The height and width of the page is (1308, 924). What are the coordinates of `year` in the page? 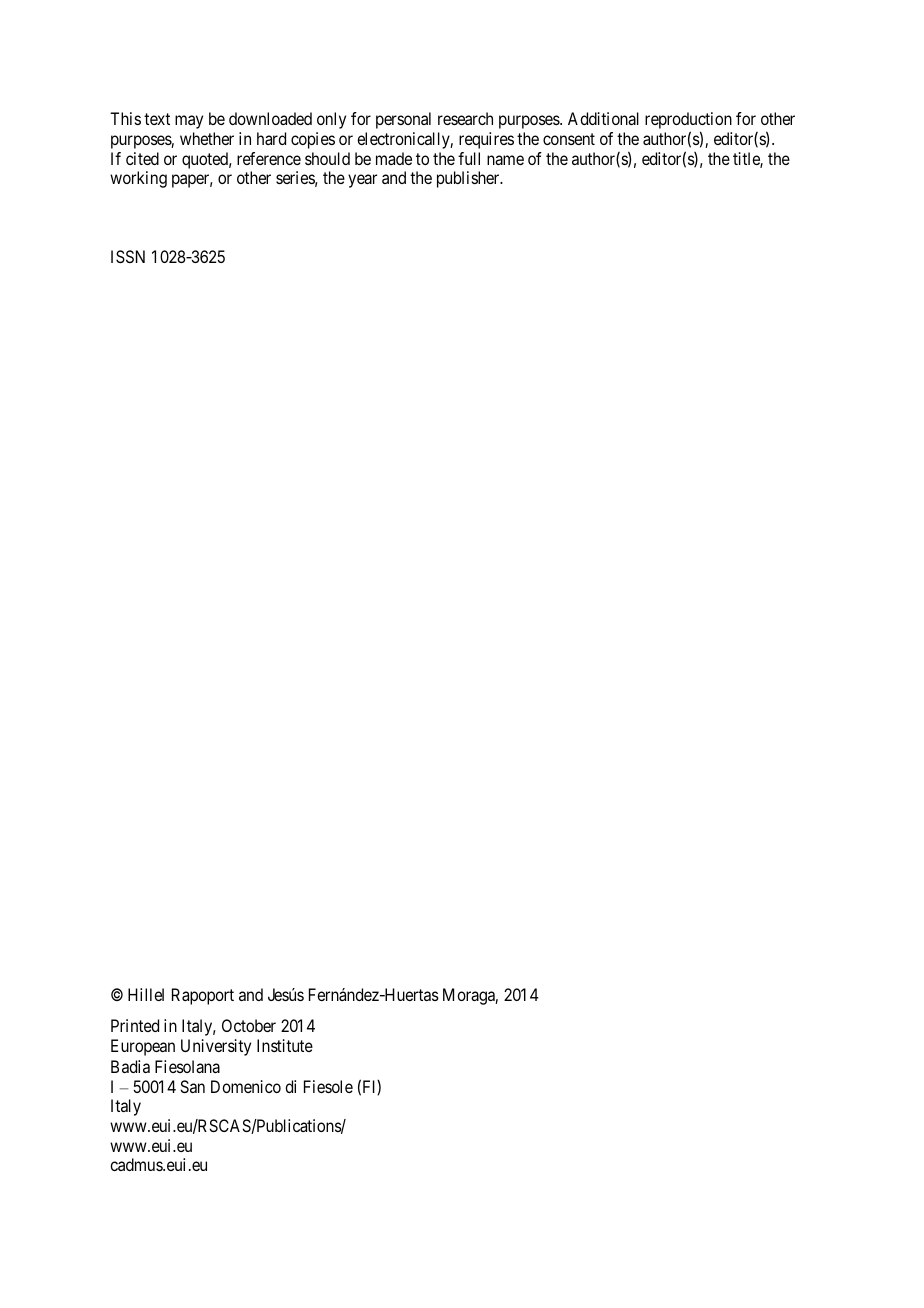 It's located at (362, 181).
